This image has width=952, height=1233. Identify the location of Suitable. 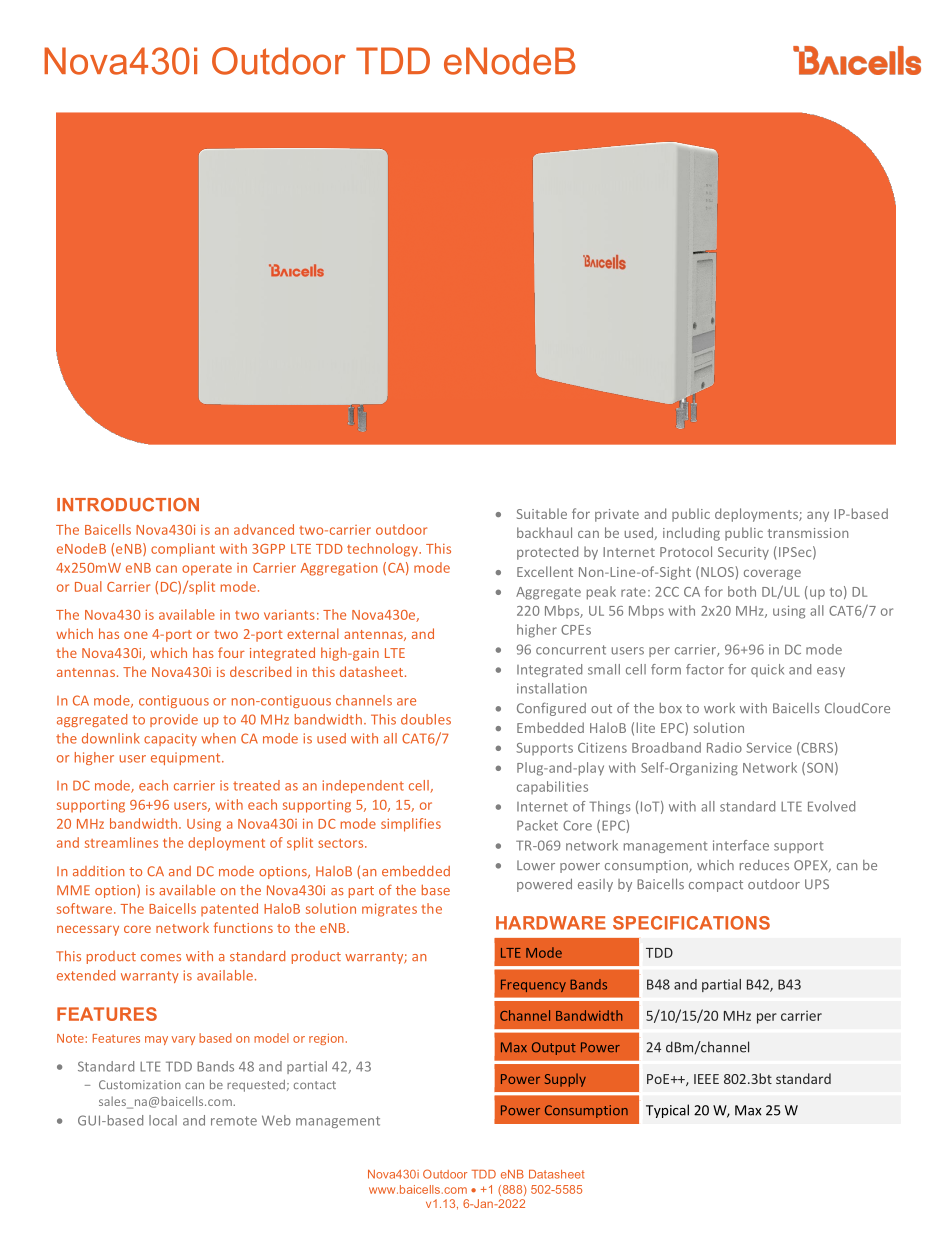
(542, 513).
